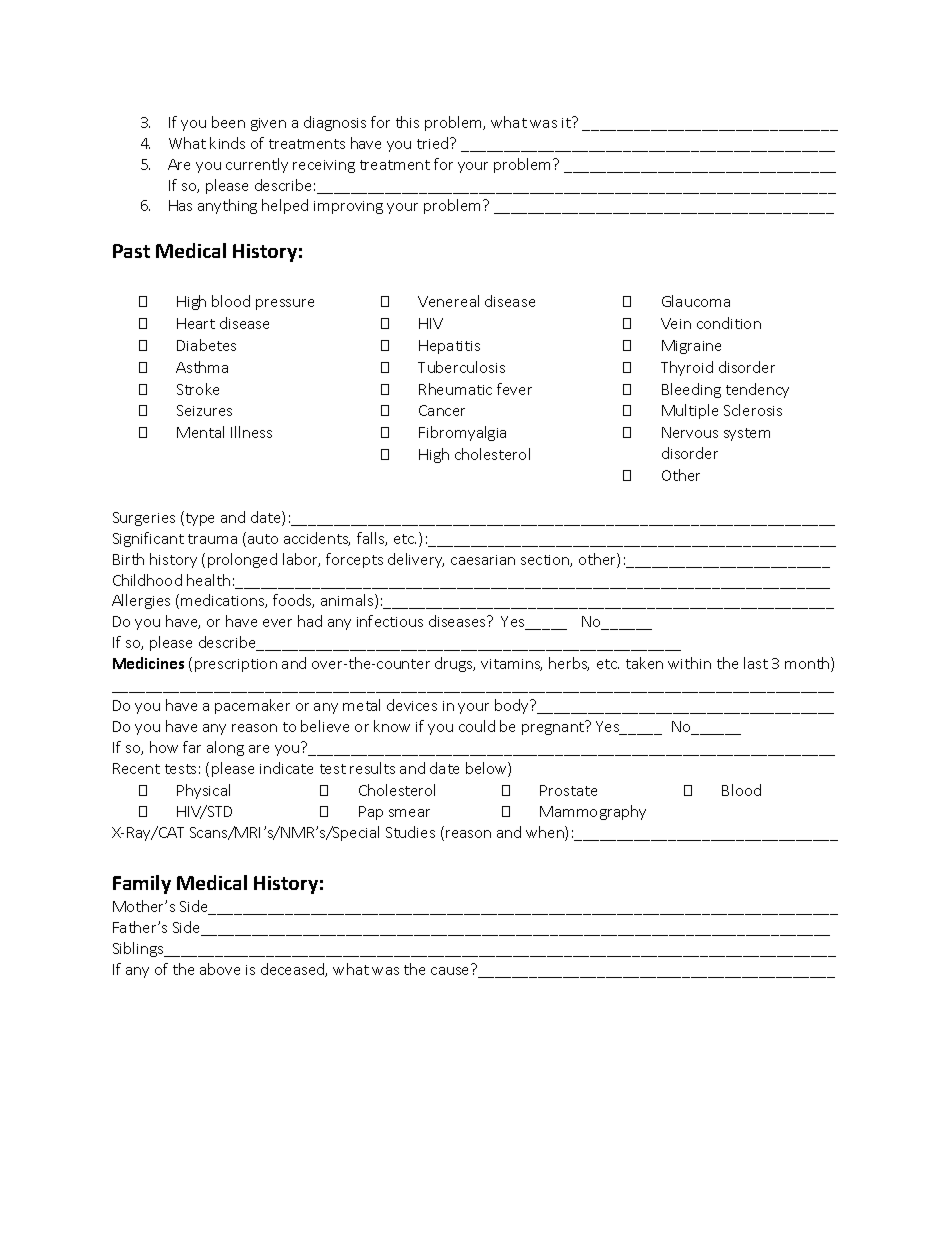 This screenshot has width=952, height=1233. What do you see at coordinates (593, 812) in the screenshot?
I see `Mammography` at bounding box center [593, 812].
